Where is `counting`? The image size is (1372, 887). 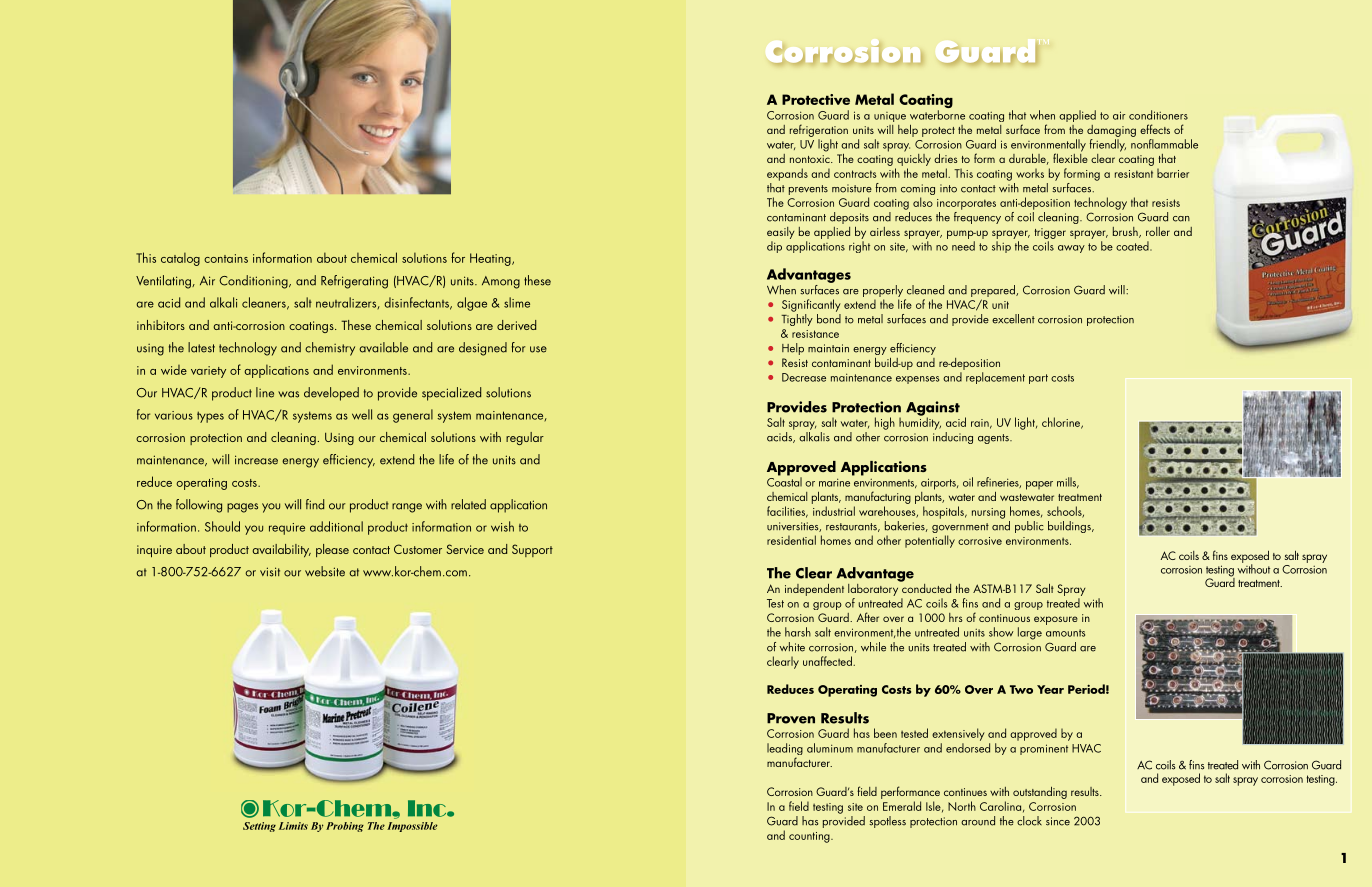 counting is located at coordinates (810, 837).
